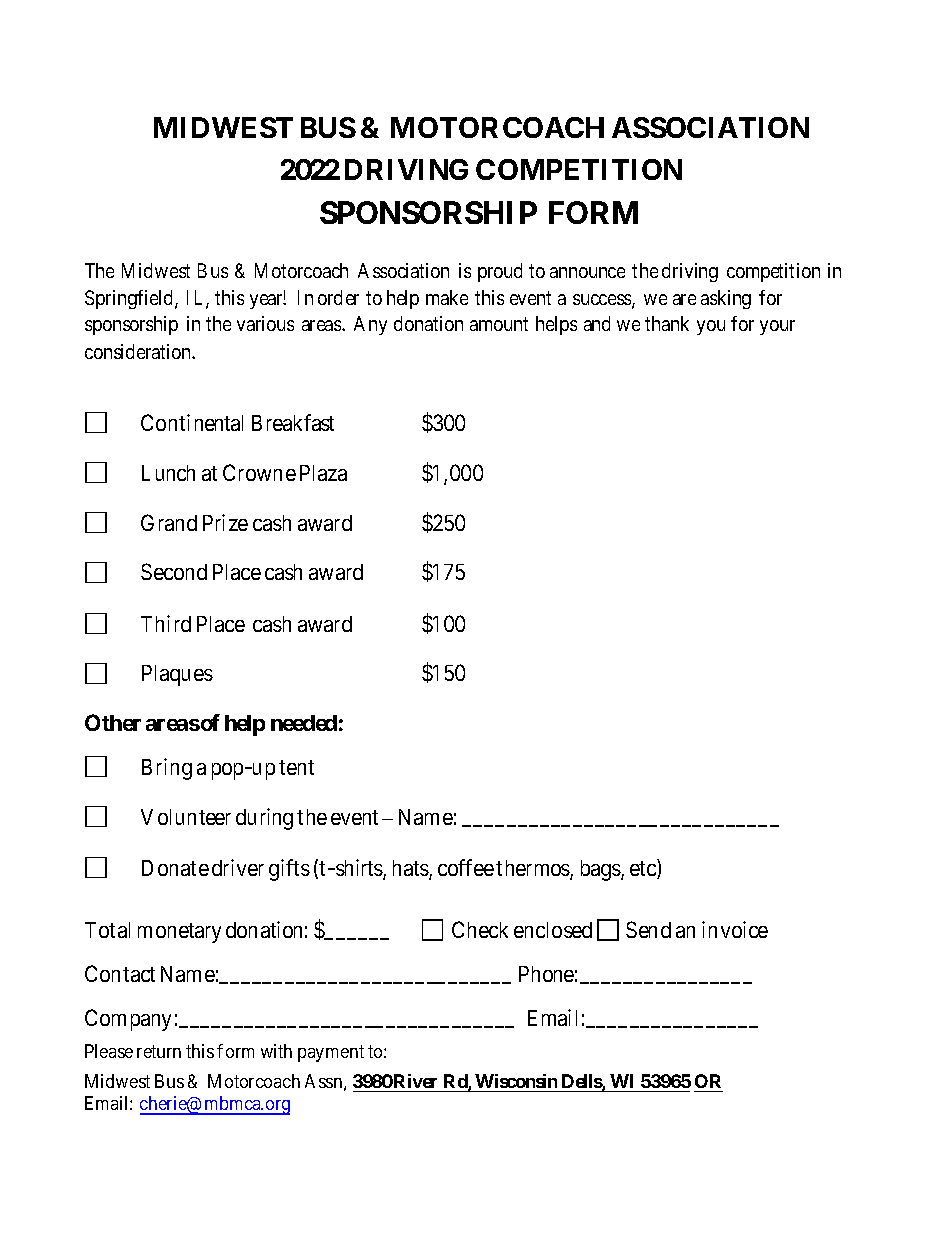 This image has height=1233, width=952. I want to click on make, so click(447, 297).
